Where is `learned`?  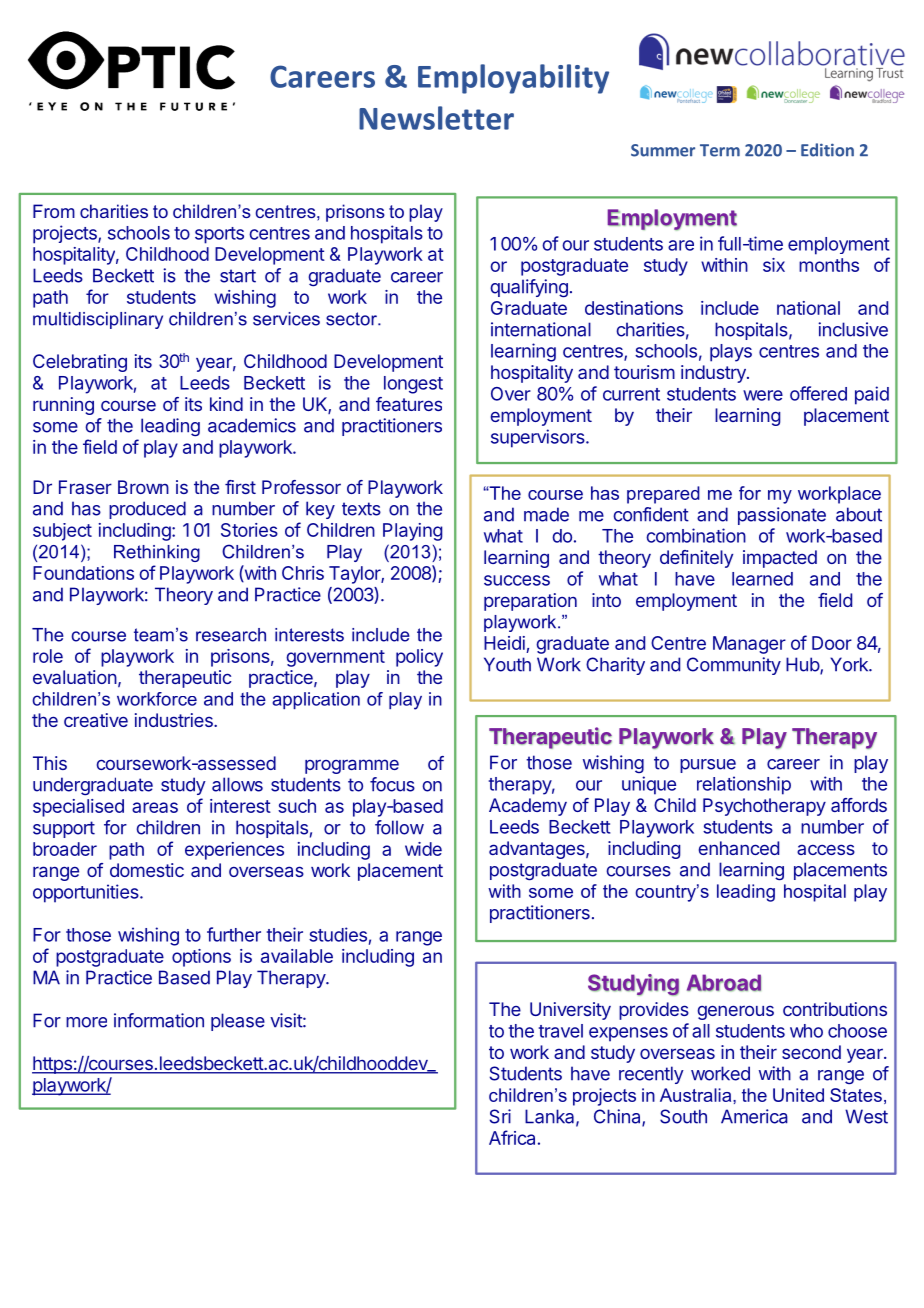 learned is located at coordinates (762, 579).
